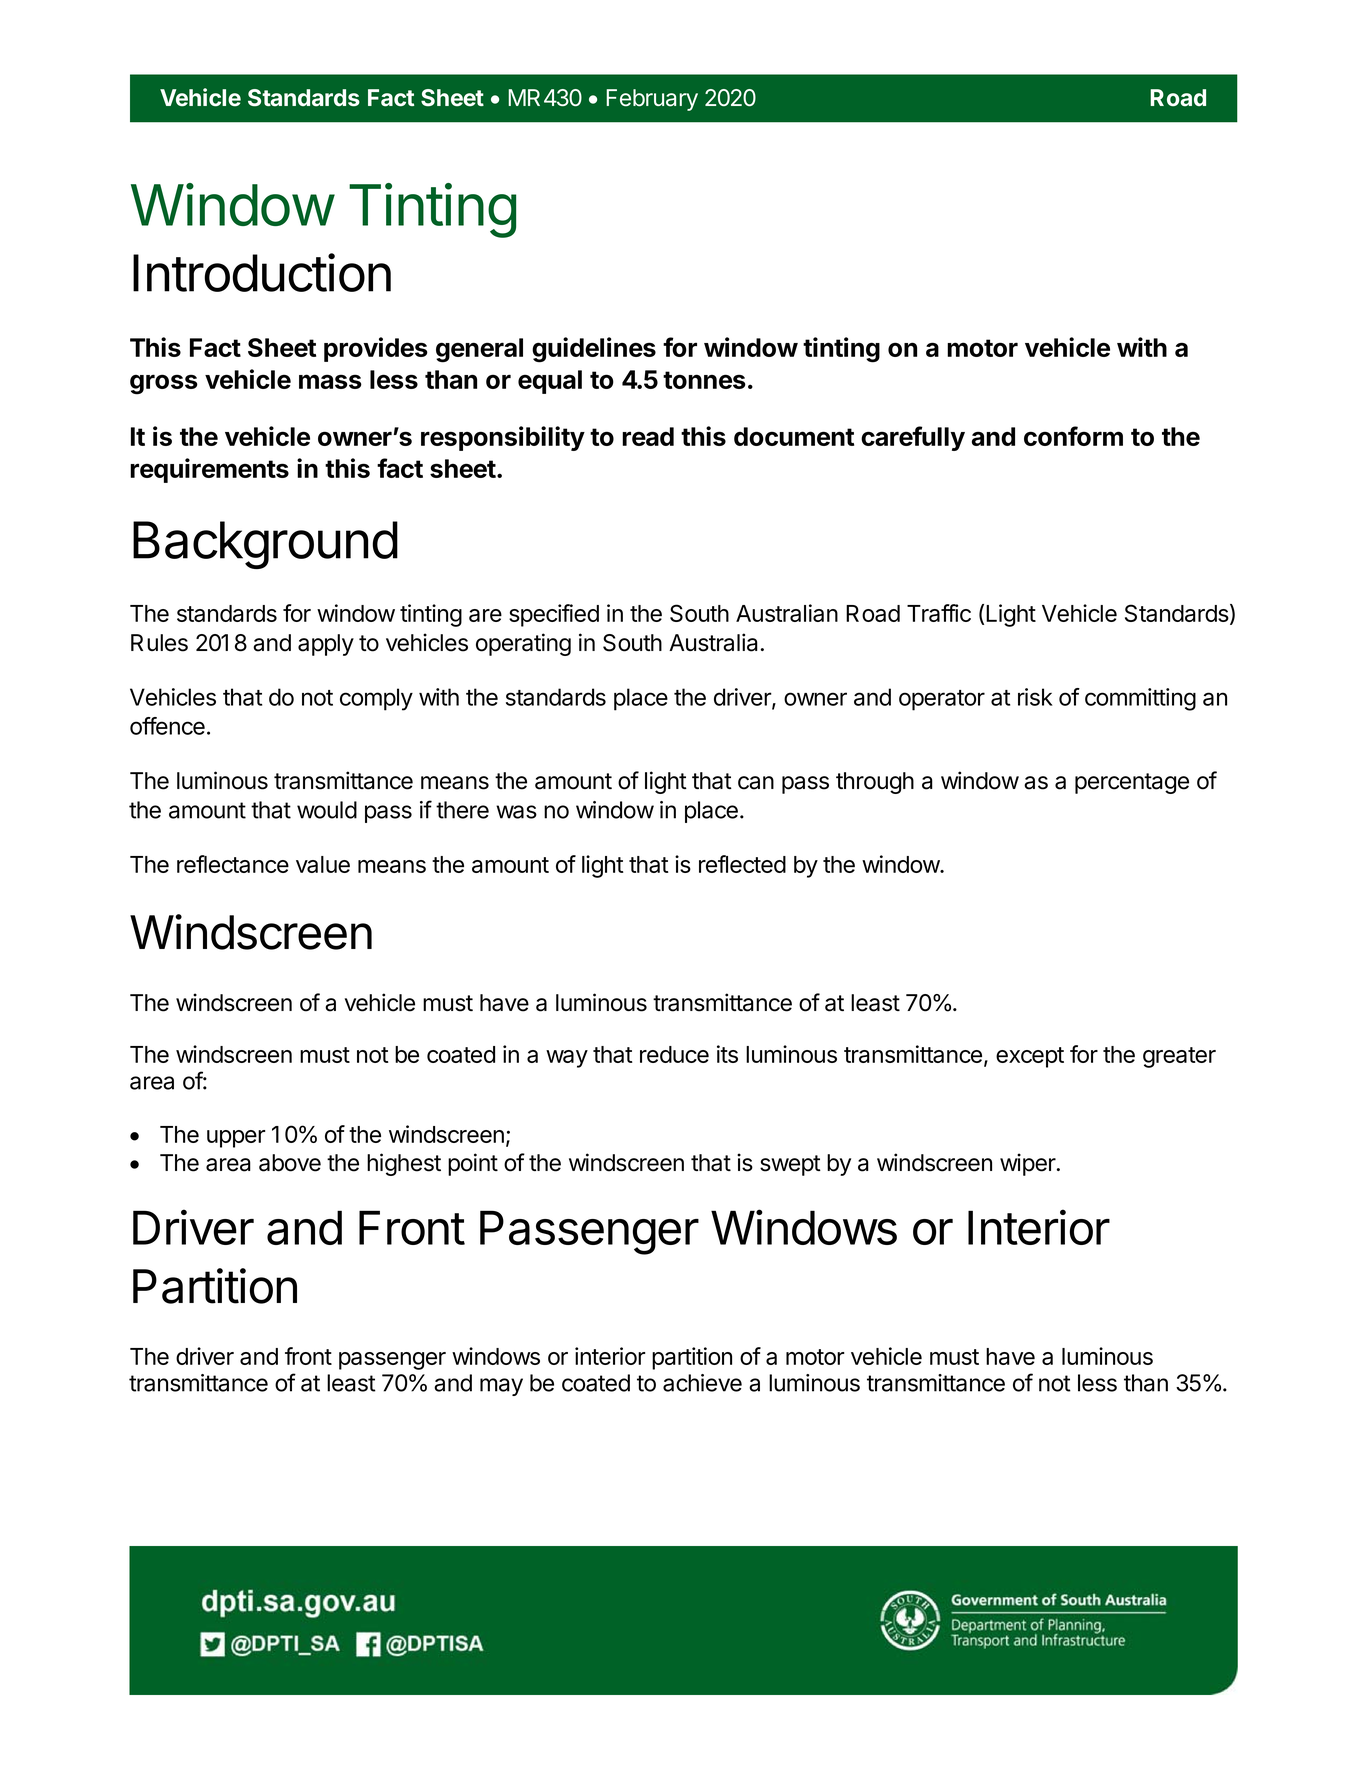  I want to click on risk, so click(1035, 697).
